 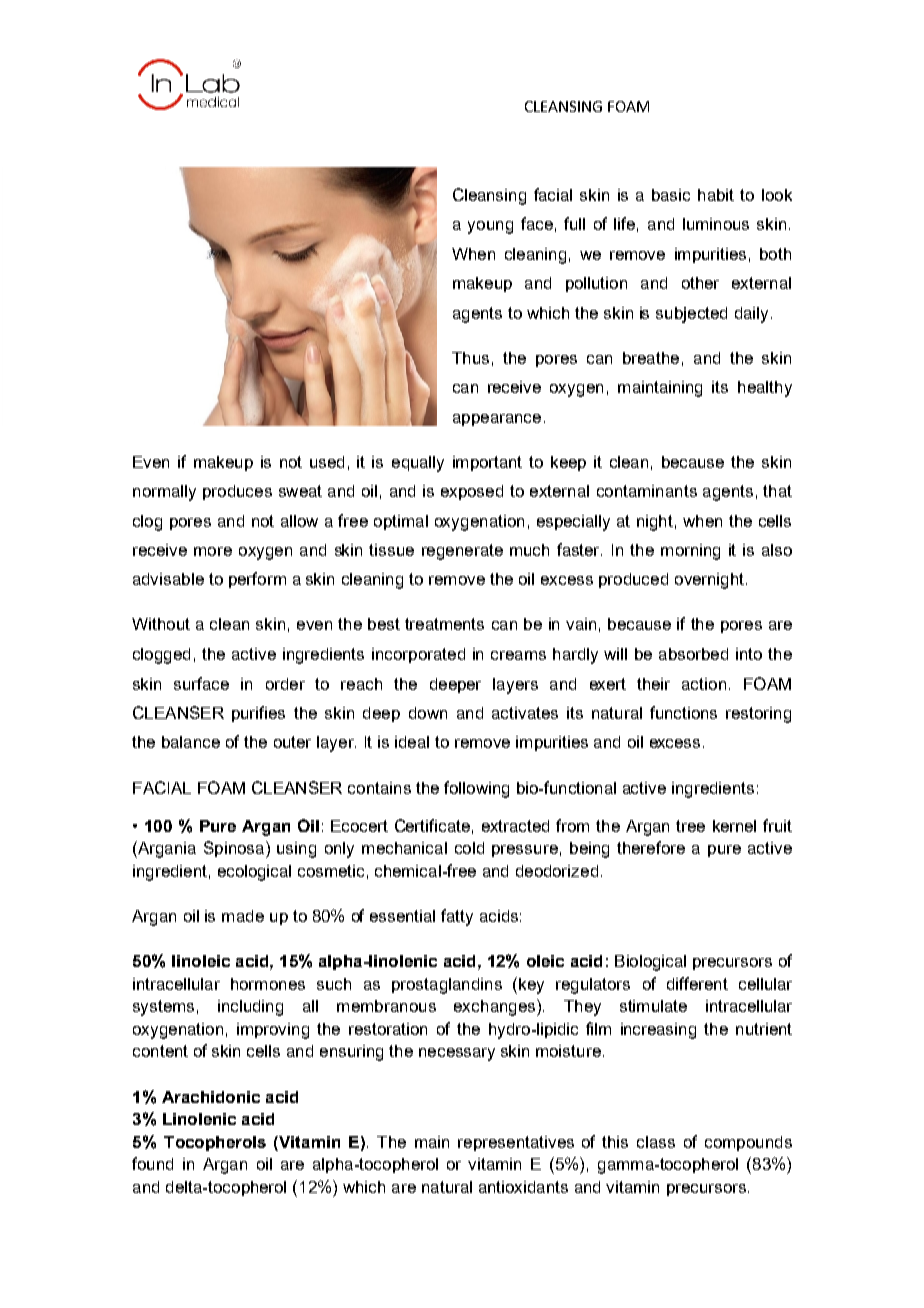 I want to click on representatives, so click(x=516, y=1143).
